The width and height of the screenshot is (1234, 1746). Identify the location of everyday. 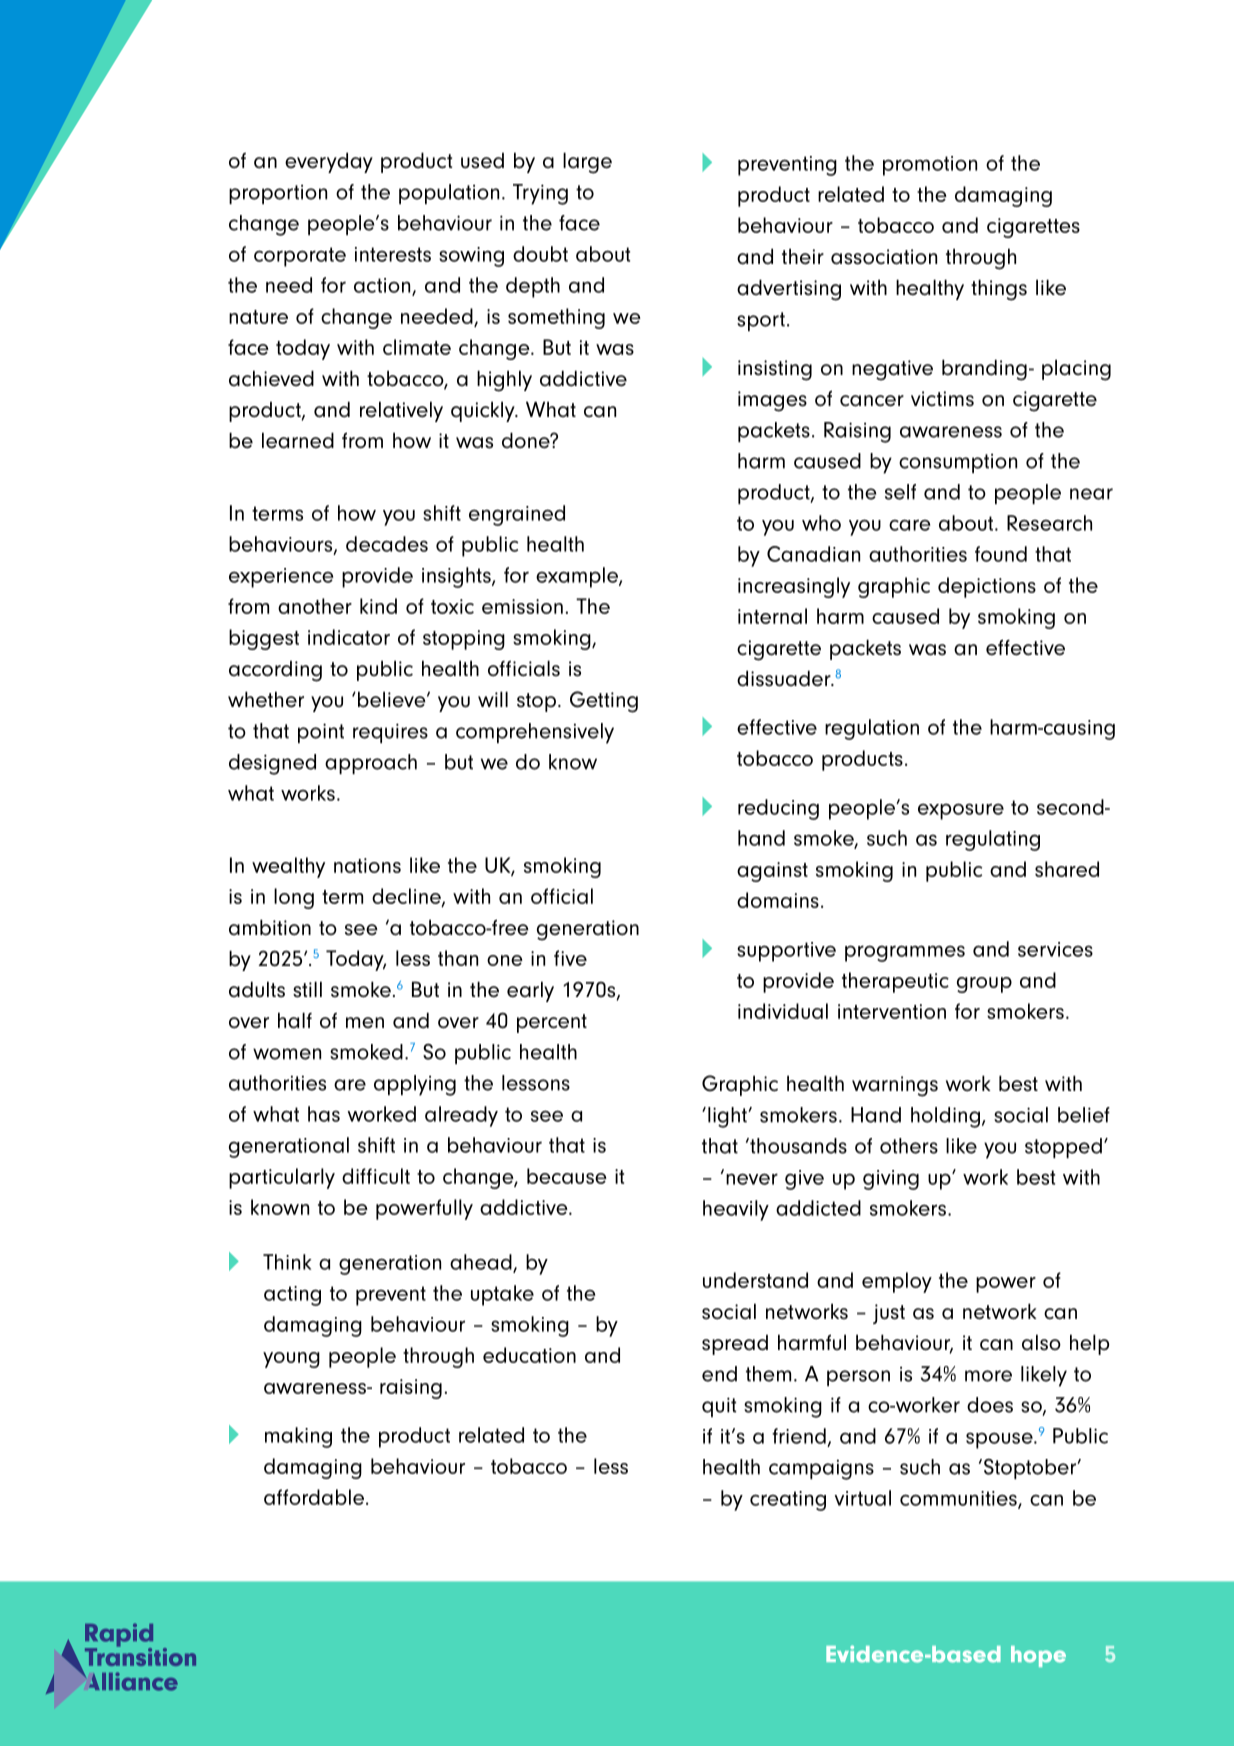
(329, 162).
